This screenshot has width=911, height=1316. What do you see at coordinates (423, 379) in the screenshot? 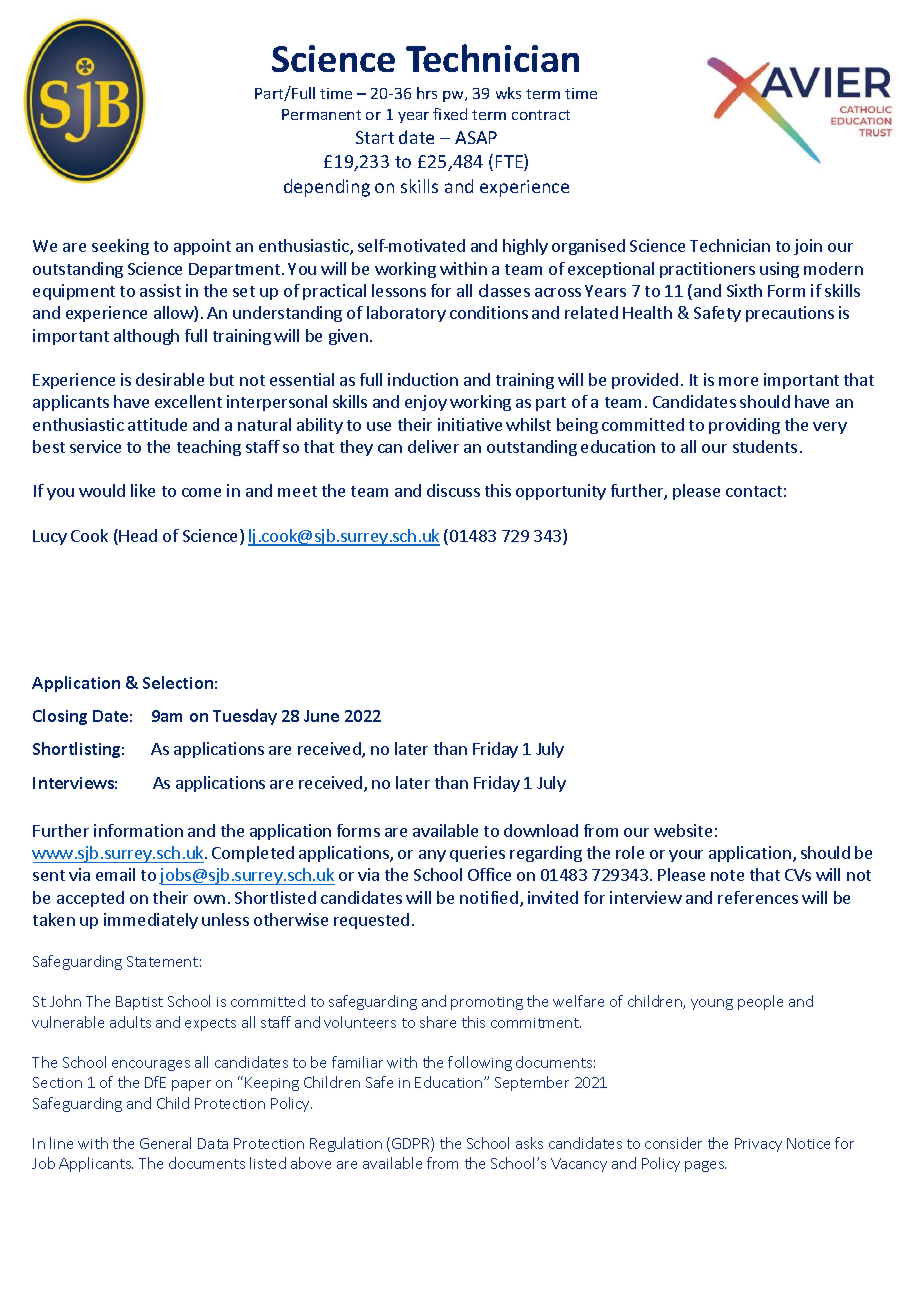
I see `induction` at bounding box center [423, 379].
